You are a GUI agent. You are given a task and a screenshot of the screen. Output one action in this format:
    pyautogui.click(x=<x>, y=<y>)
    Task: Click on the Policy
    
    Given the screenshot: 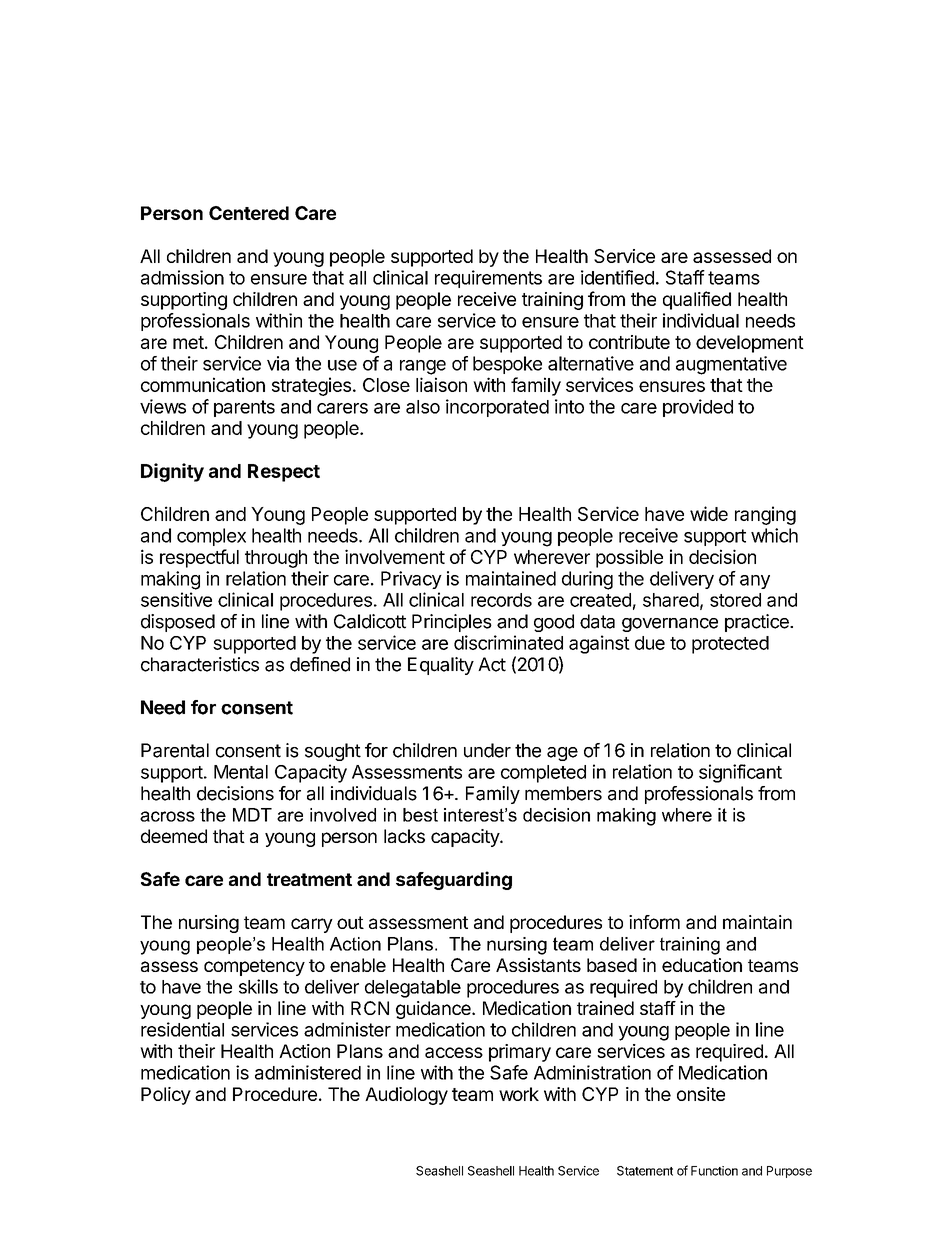 What is the action you would take?
    pyautogui.click(x=166, y=1096)
